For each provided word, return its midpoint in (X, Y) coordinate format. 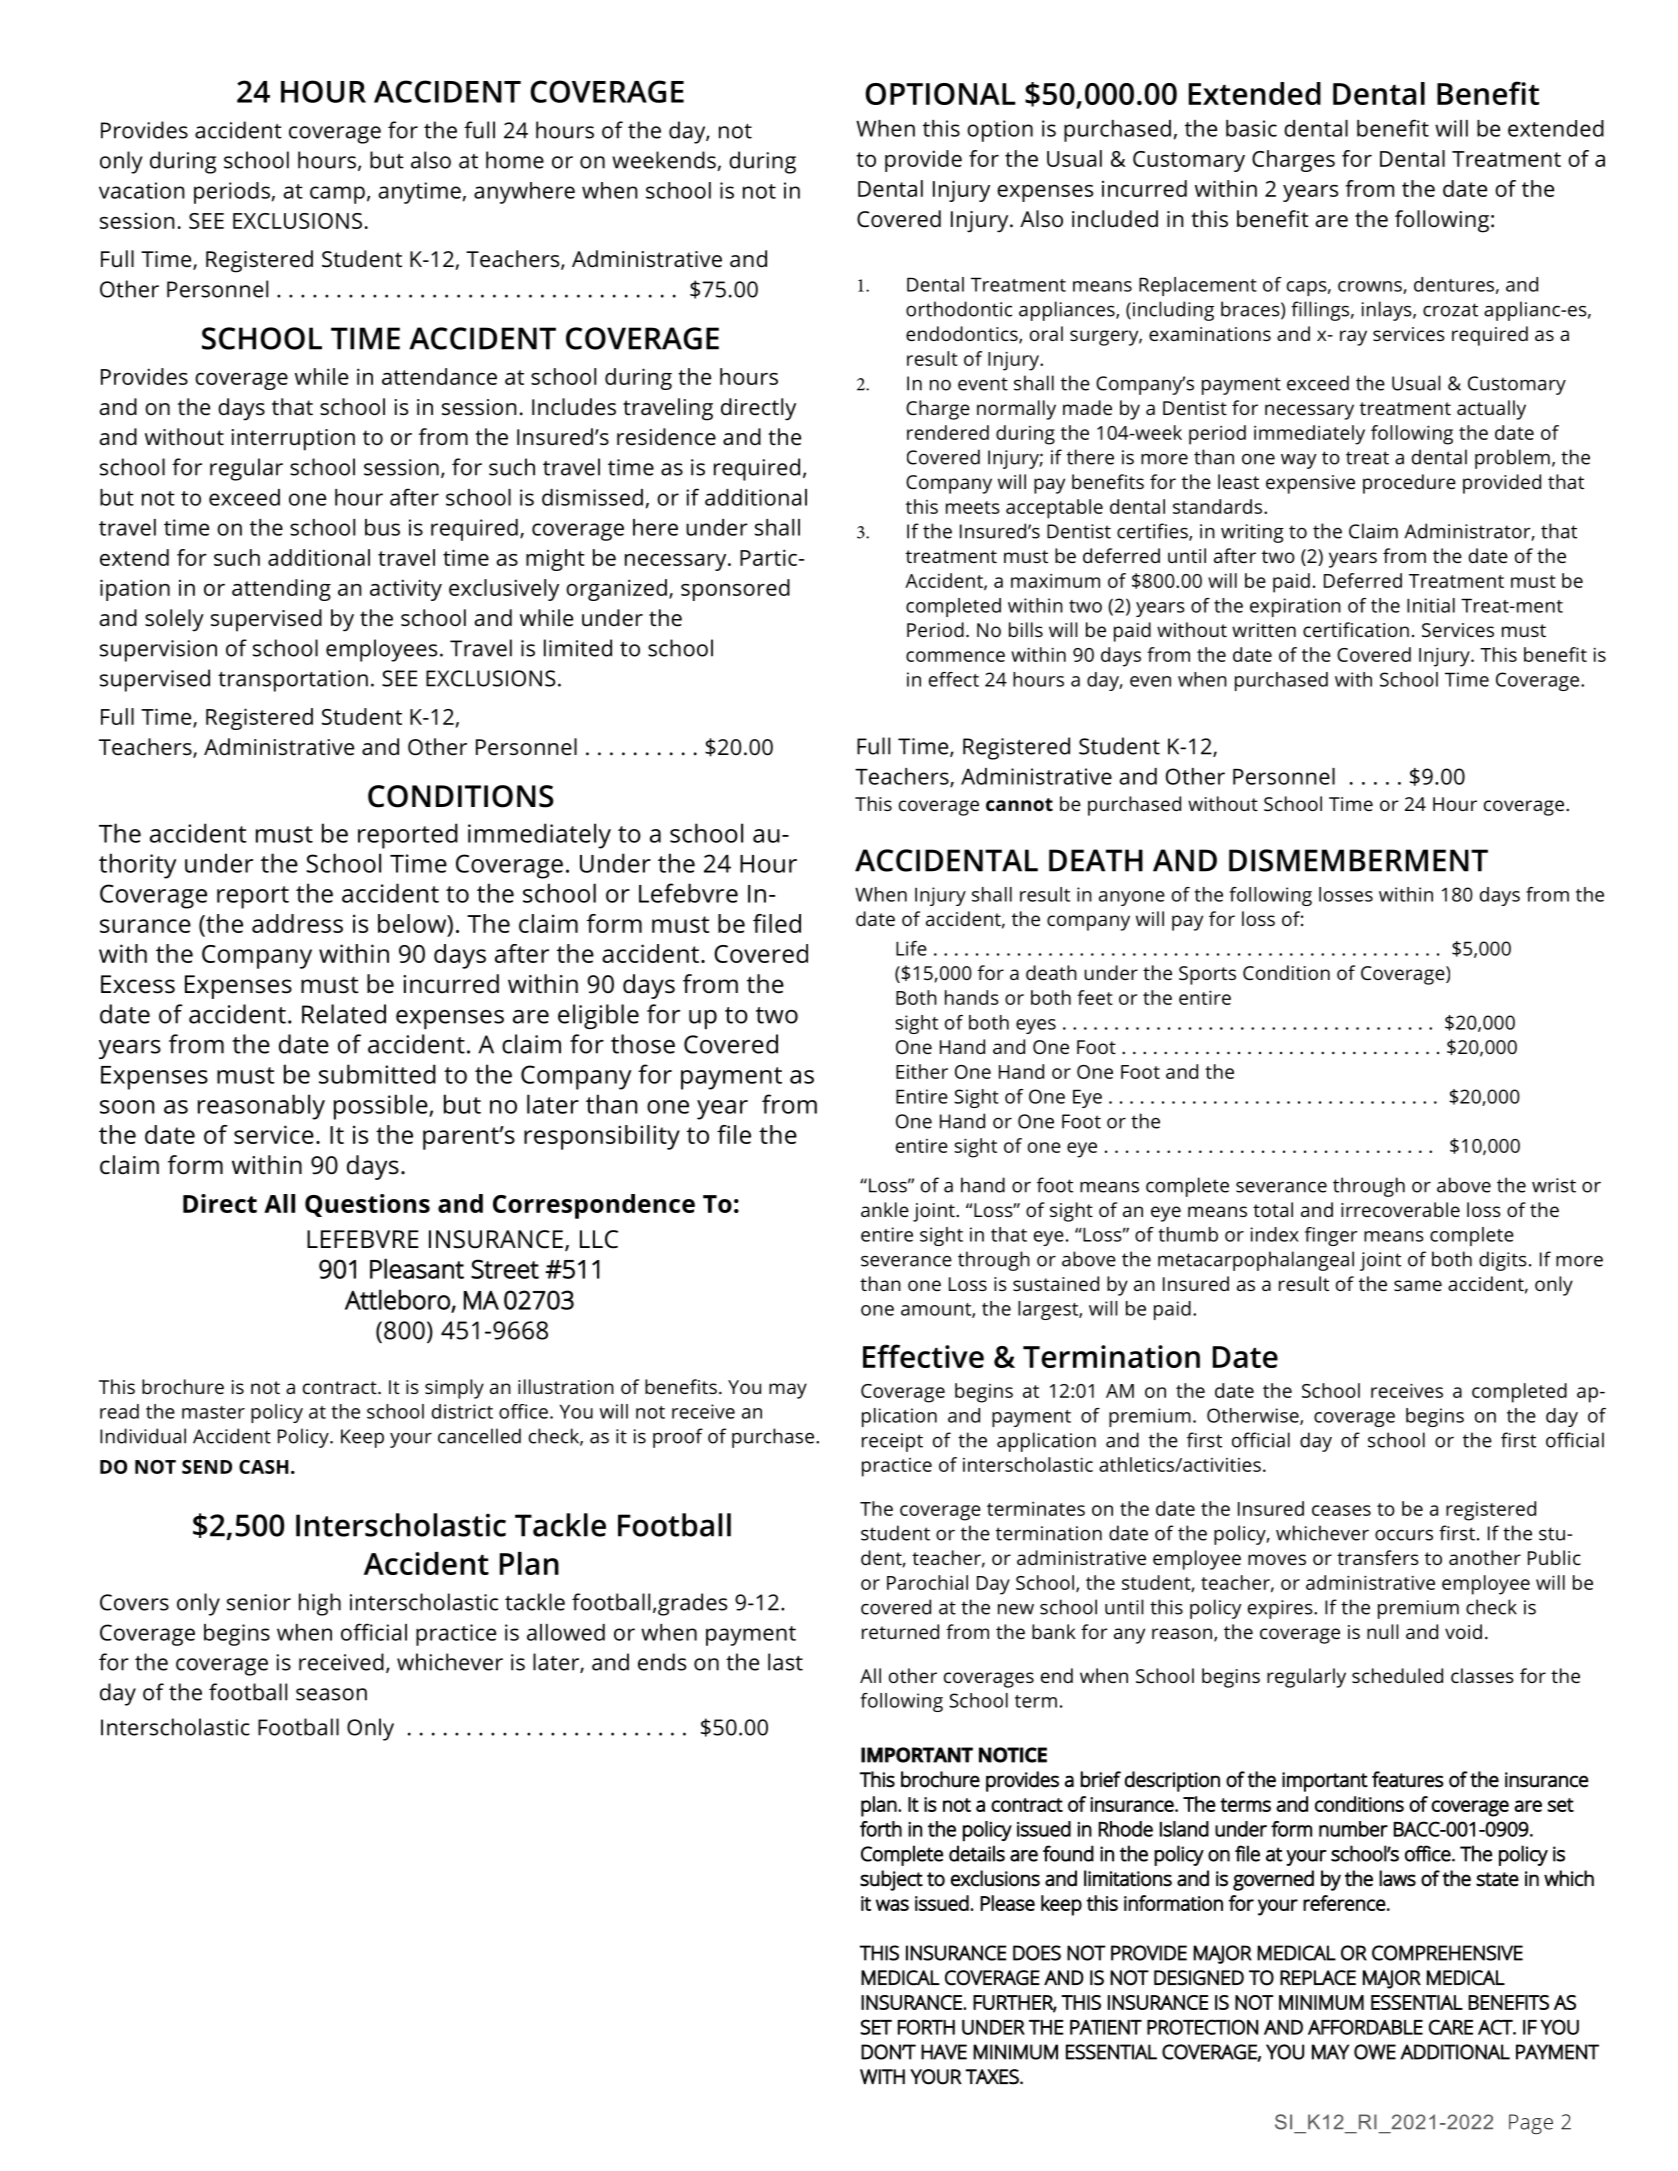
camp (337, 195)
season (331, 1694)
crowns (1371, 287)
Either (922, 1071)
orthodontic (959, 309)
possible (382, 1107)
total (1273, 1209)
